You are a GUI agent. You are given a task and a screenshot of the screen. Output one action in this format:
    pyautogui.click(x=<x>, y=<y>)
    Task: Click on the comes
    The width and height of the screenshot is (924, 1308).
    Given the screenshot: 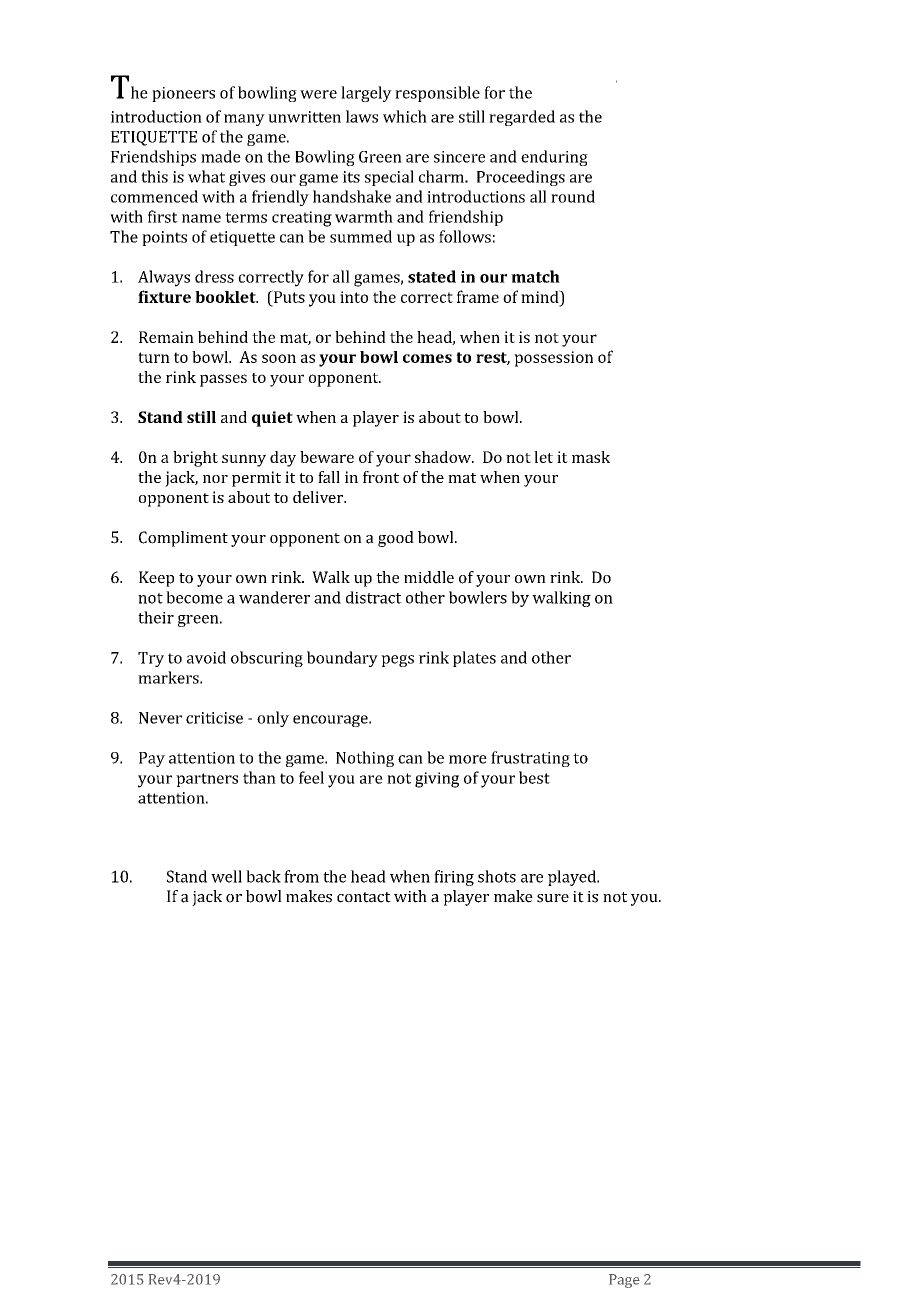 What is the action you would take?
    pyautogui.click(x=427, y=358)
